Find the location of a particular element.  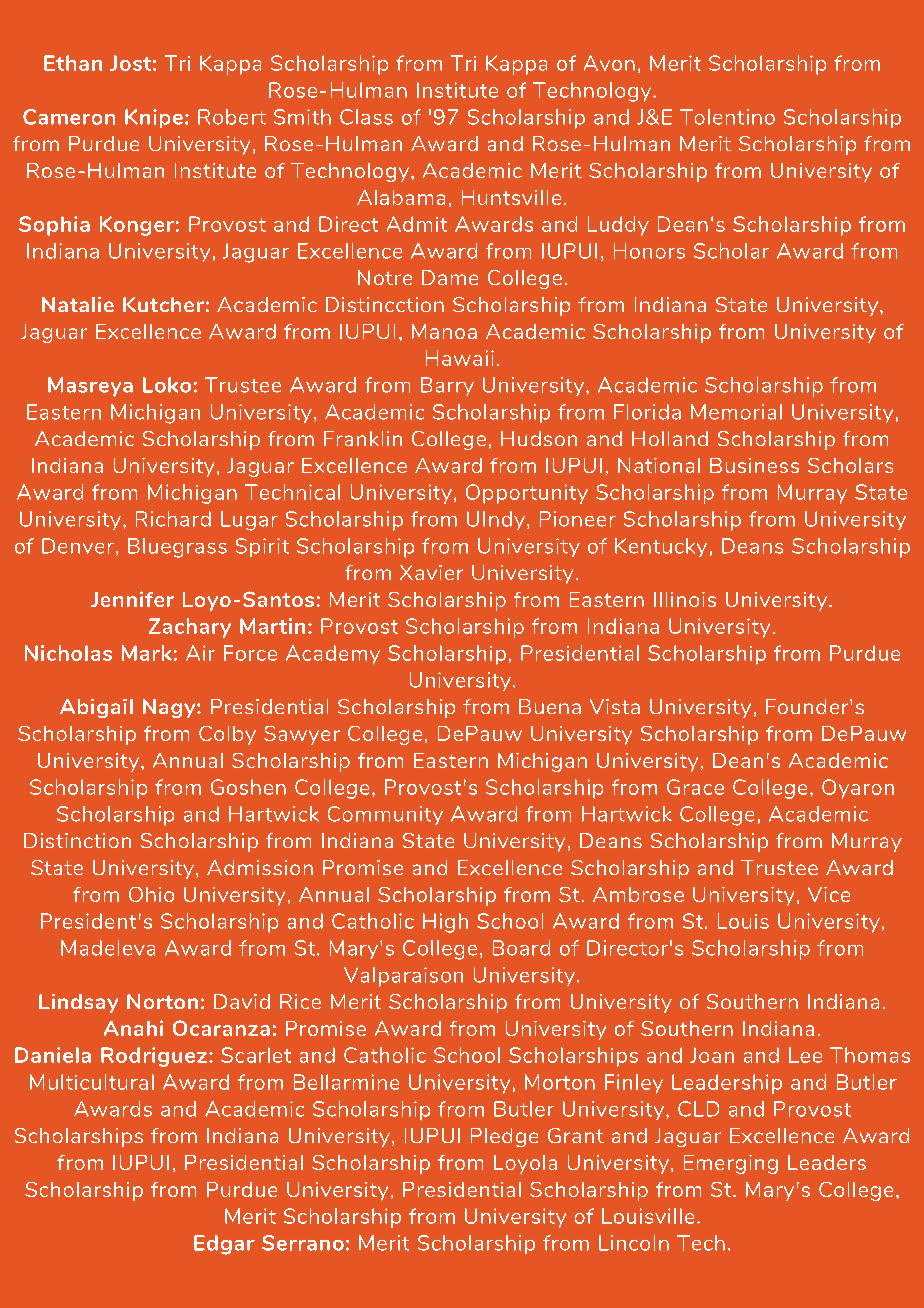

Business is located at coordinates (754, 465).
